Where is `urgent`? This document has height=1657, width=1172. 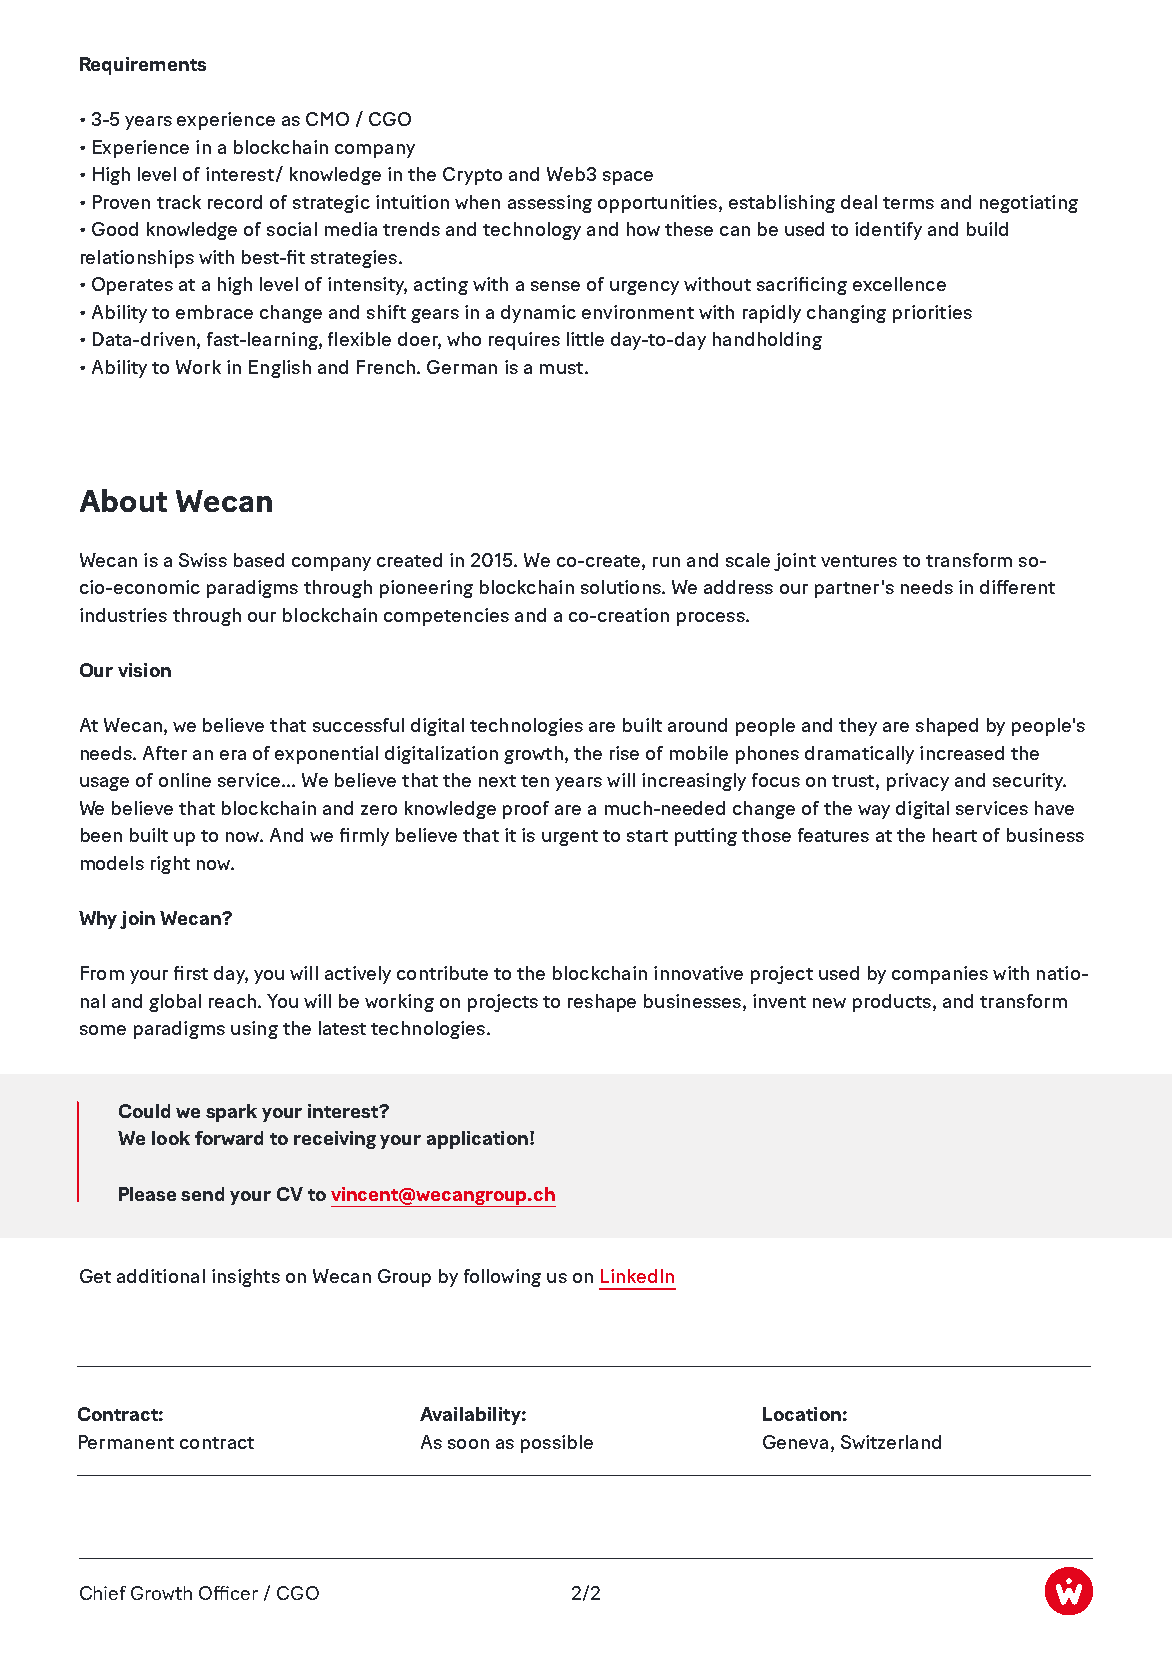
urgent is located at coordinates (570, 838).
